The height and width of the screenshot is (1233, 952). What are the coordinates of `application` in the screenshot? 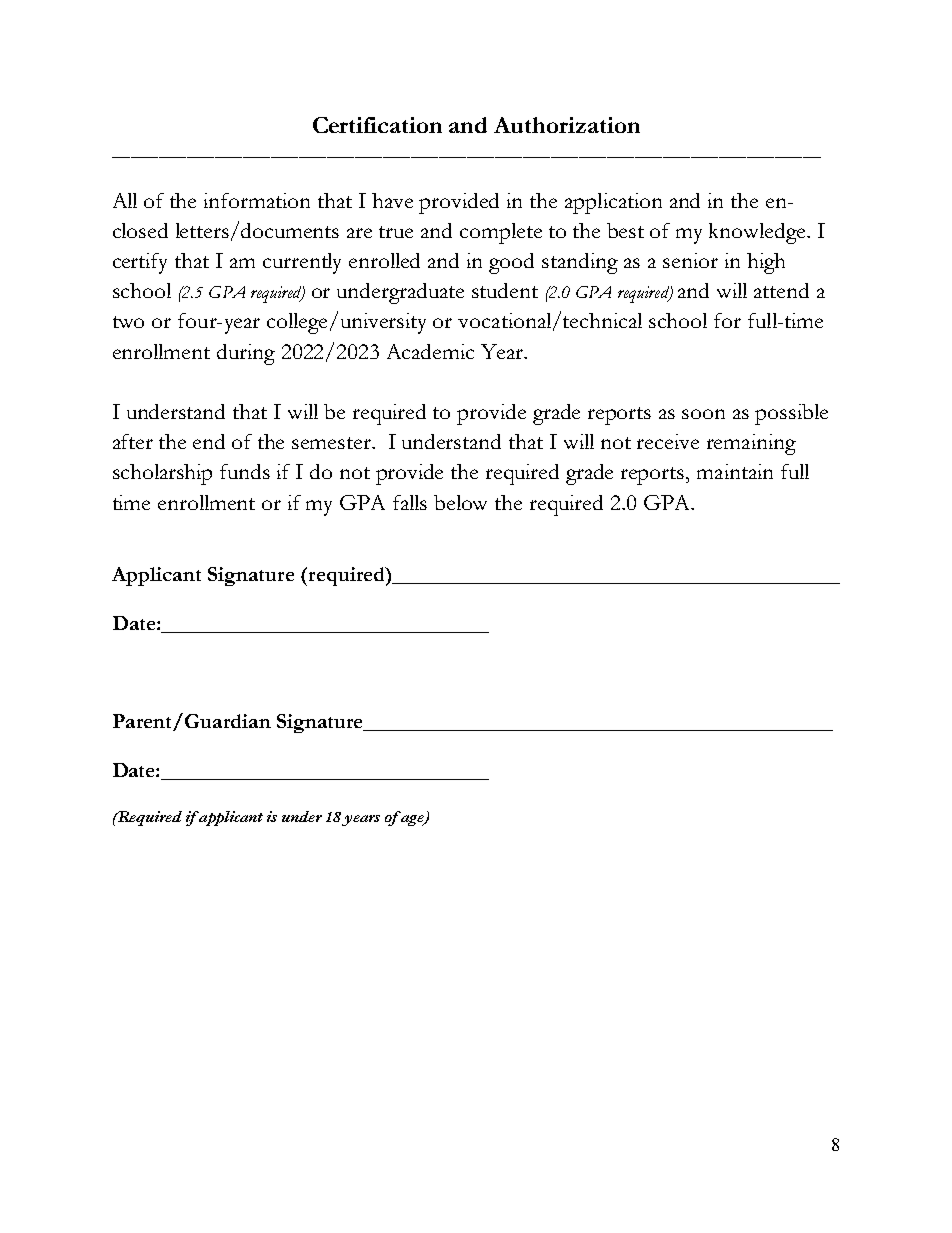 It's located at (613, 203).
